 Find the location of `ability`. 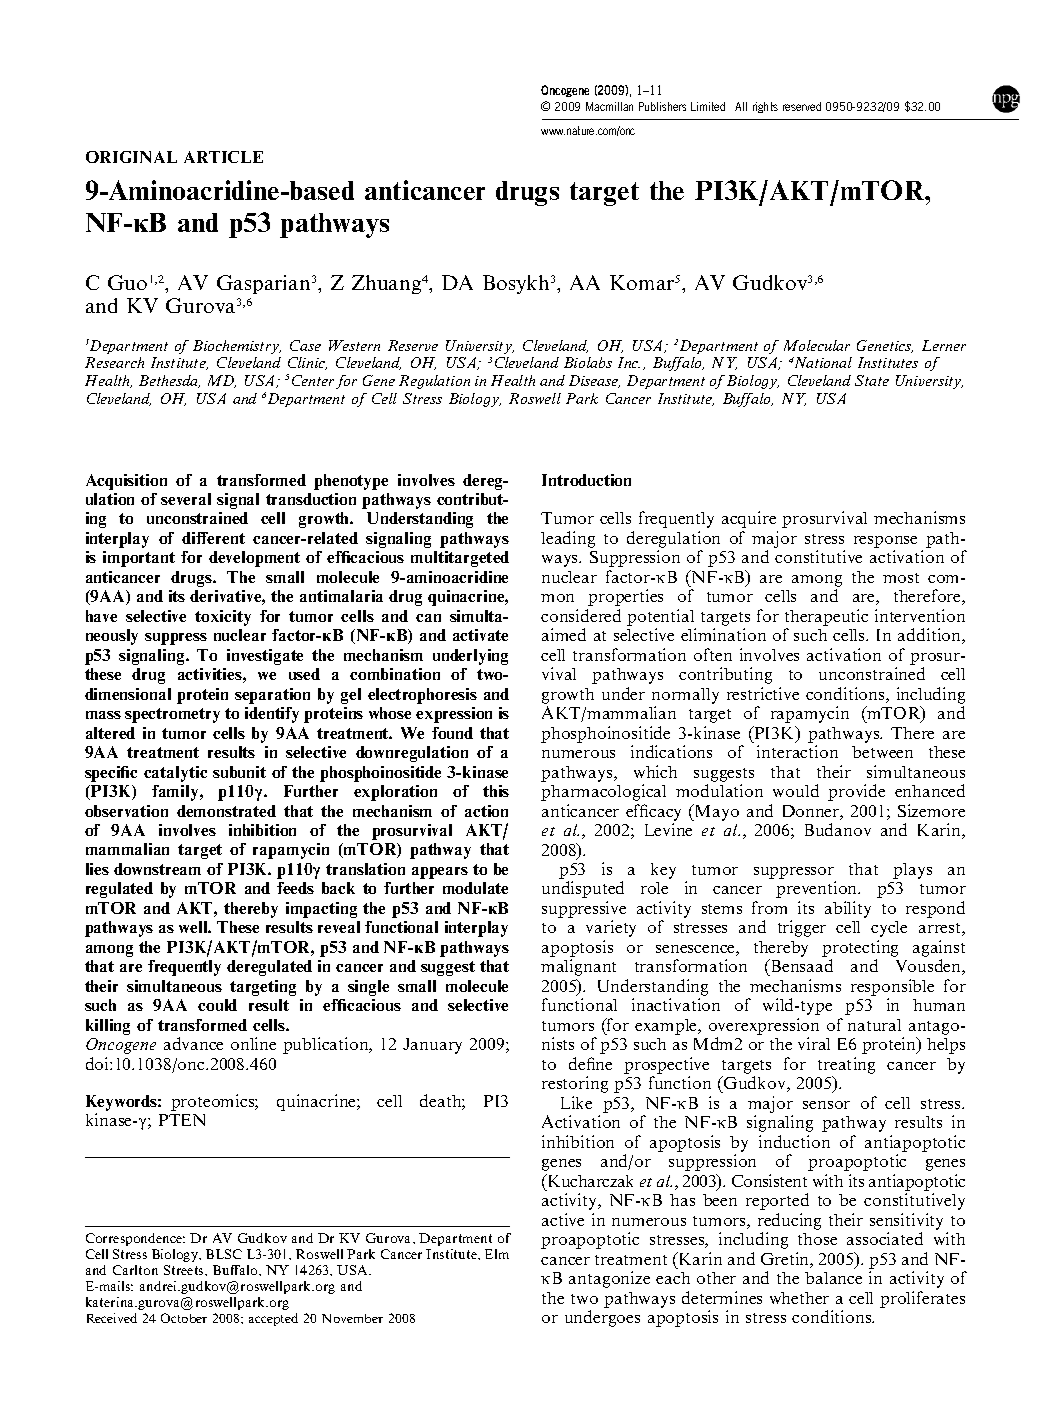

ability is located at coordinates (848, 909).
